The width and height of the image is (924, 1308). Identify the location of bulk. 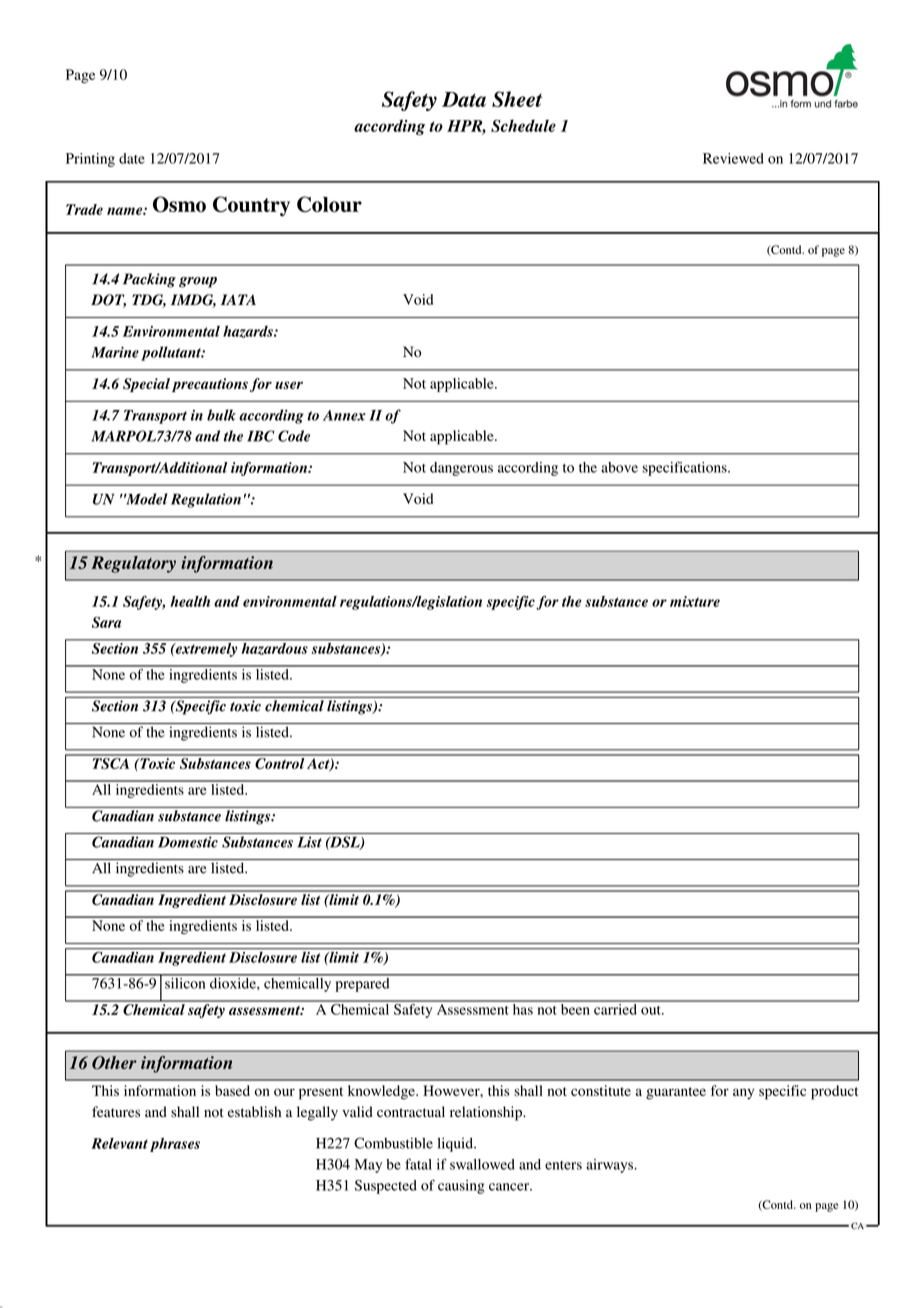
(221, 415).
